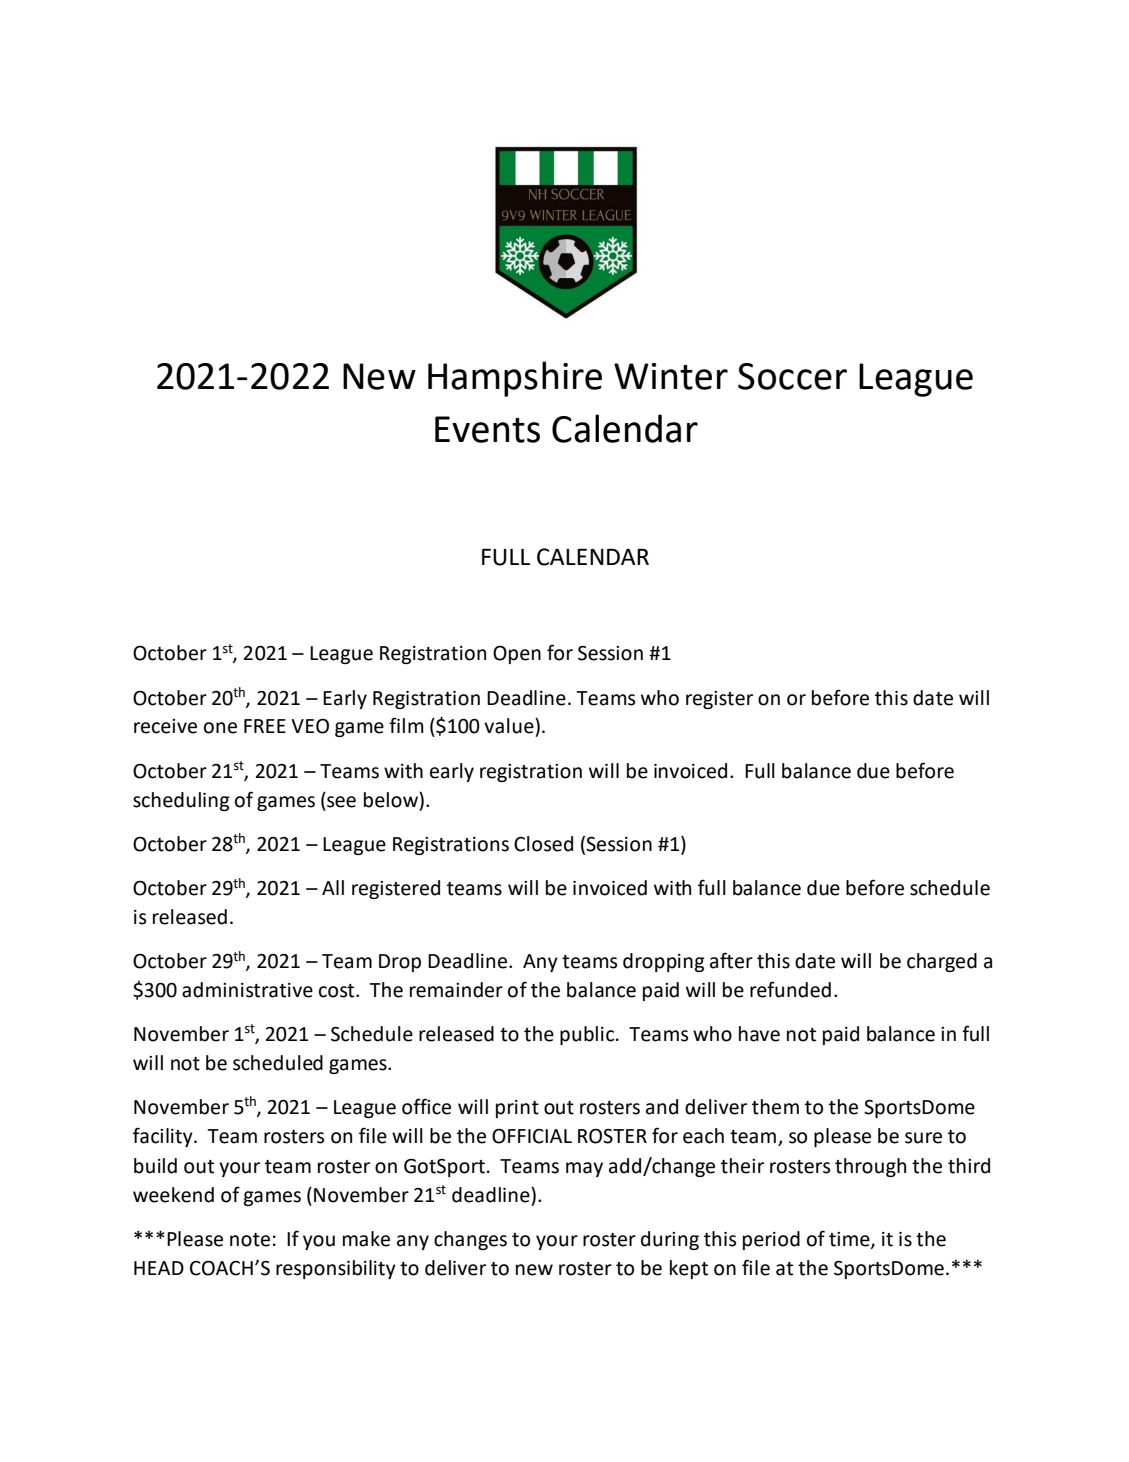 This image has width=1129, height=1462. Describe the element at coordinates (250, 1240) in the image. I see `note` at that location.
